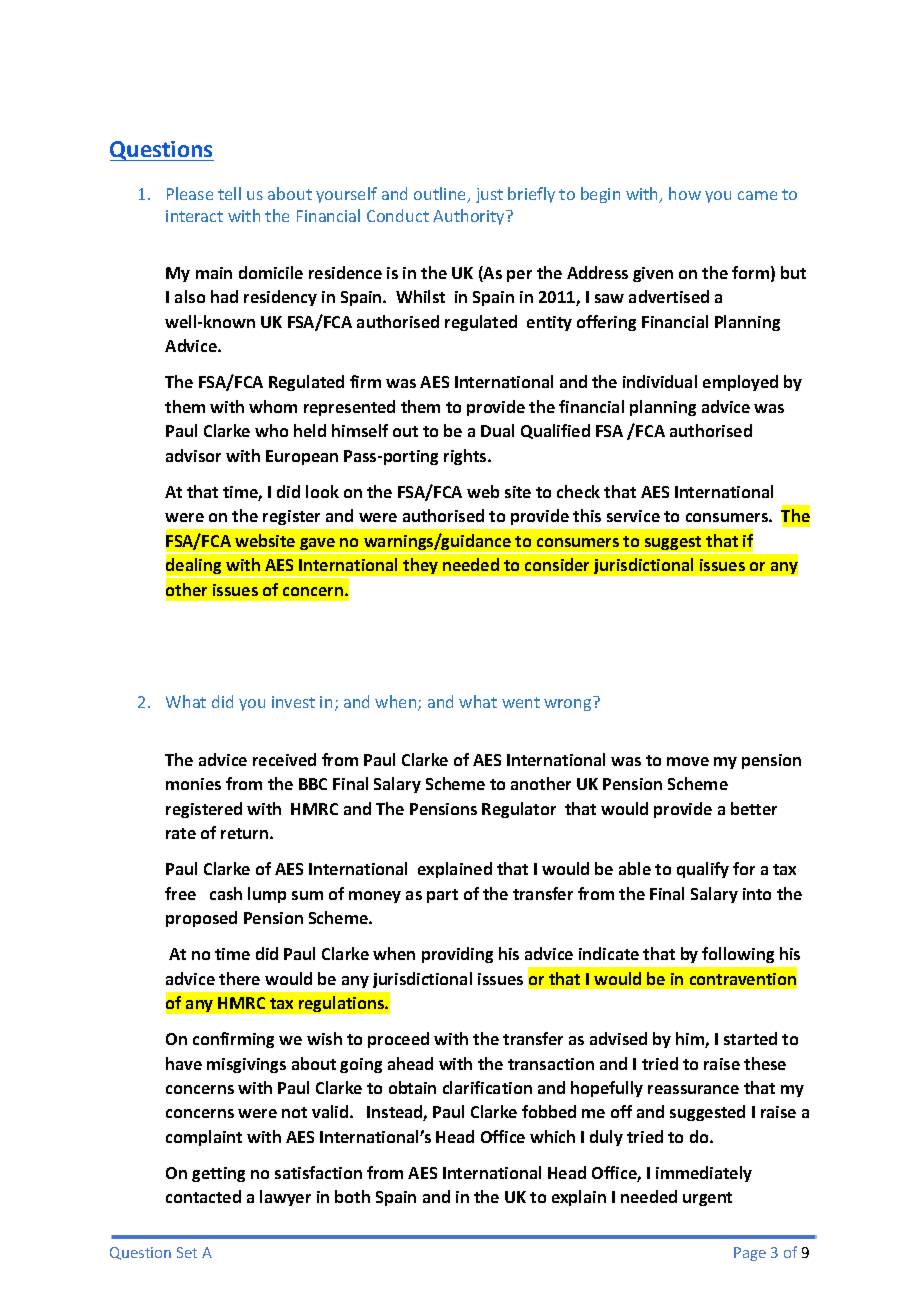 This document has width=924, height=1307. Describe the element at coordinates (293, 702) in the document. I see `invest` at that location.
